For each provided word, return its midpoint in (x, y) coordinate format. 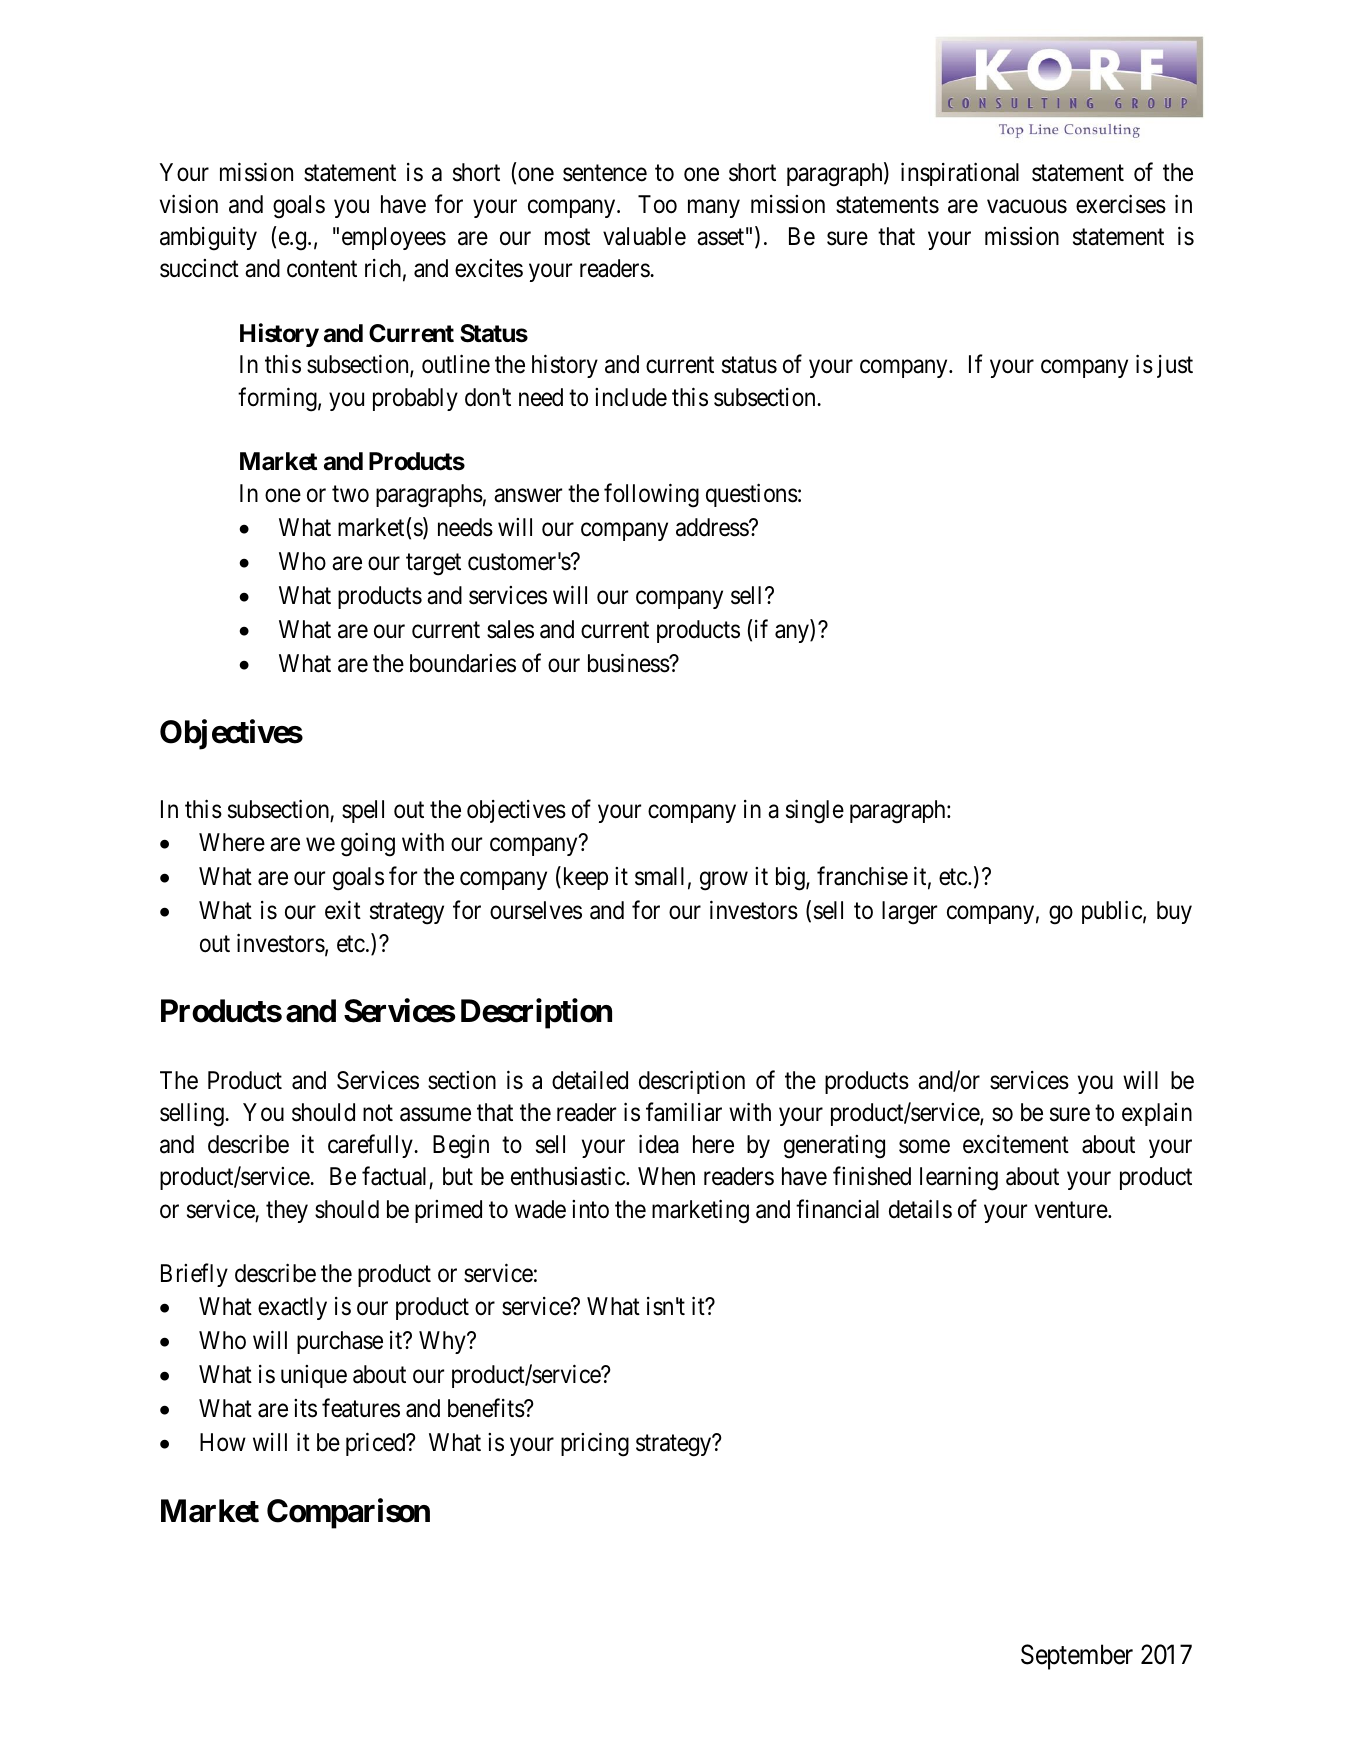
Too (657, 204)
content (322, 269)
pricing (595, 1444)
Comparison (348, 1514)
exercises (1121, 204)
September (1077, 1657)
